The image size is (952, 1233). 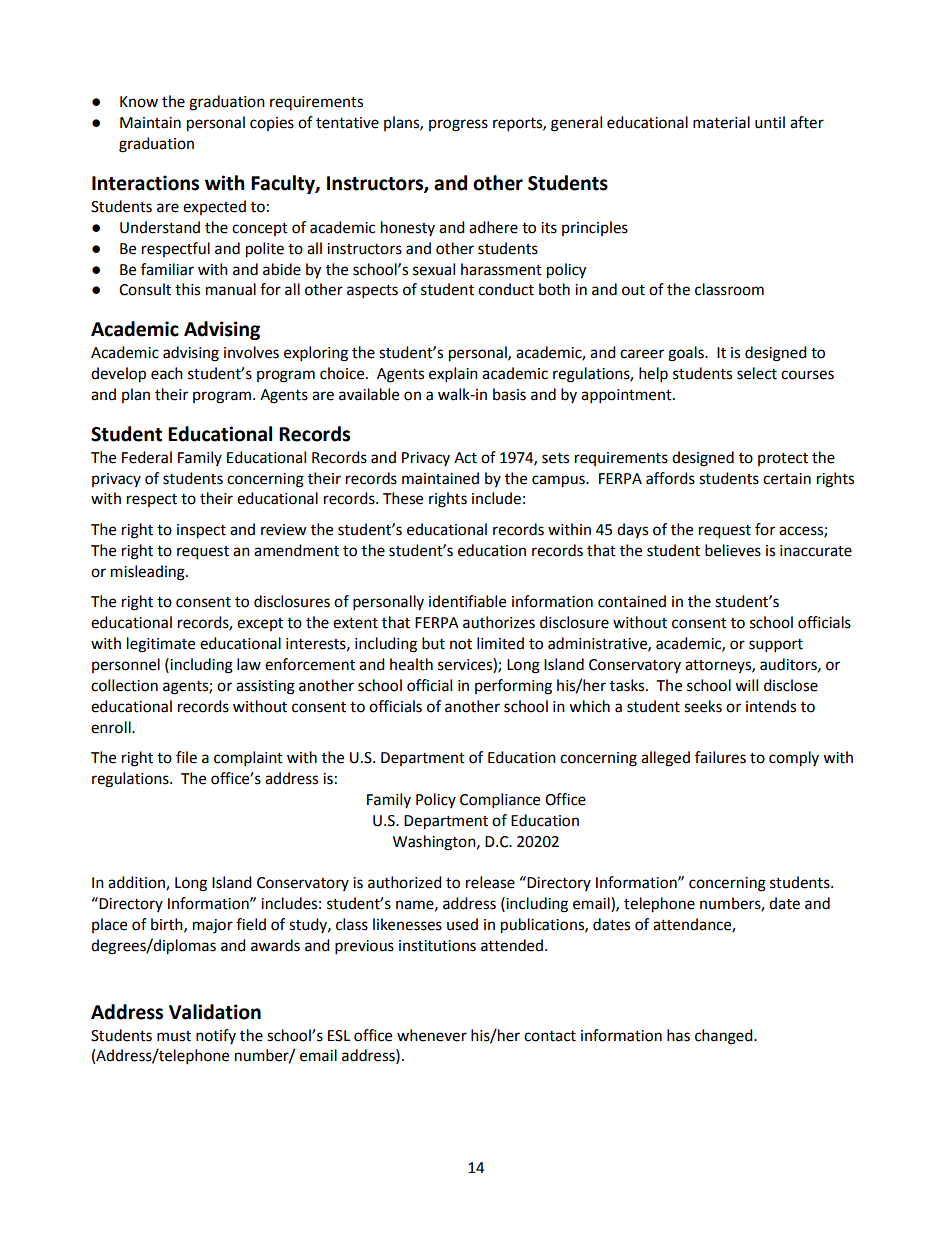 I want to click on misleading, so click(x=149, y=573).
